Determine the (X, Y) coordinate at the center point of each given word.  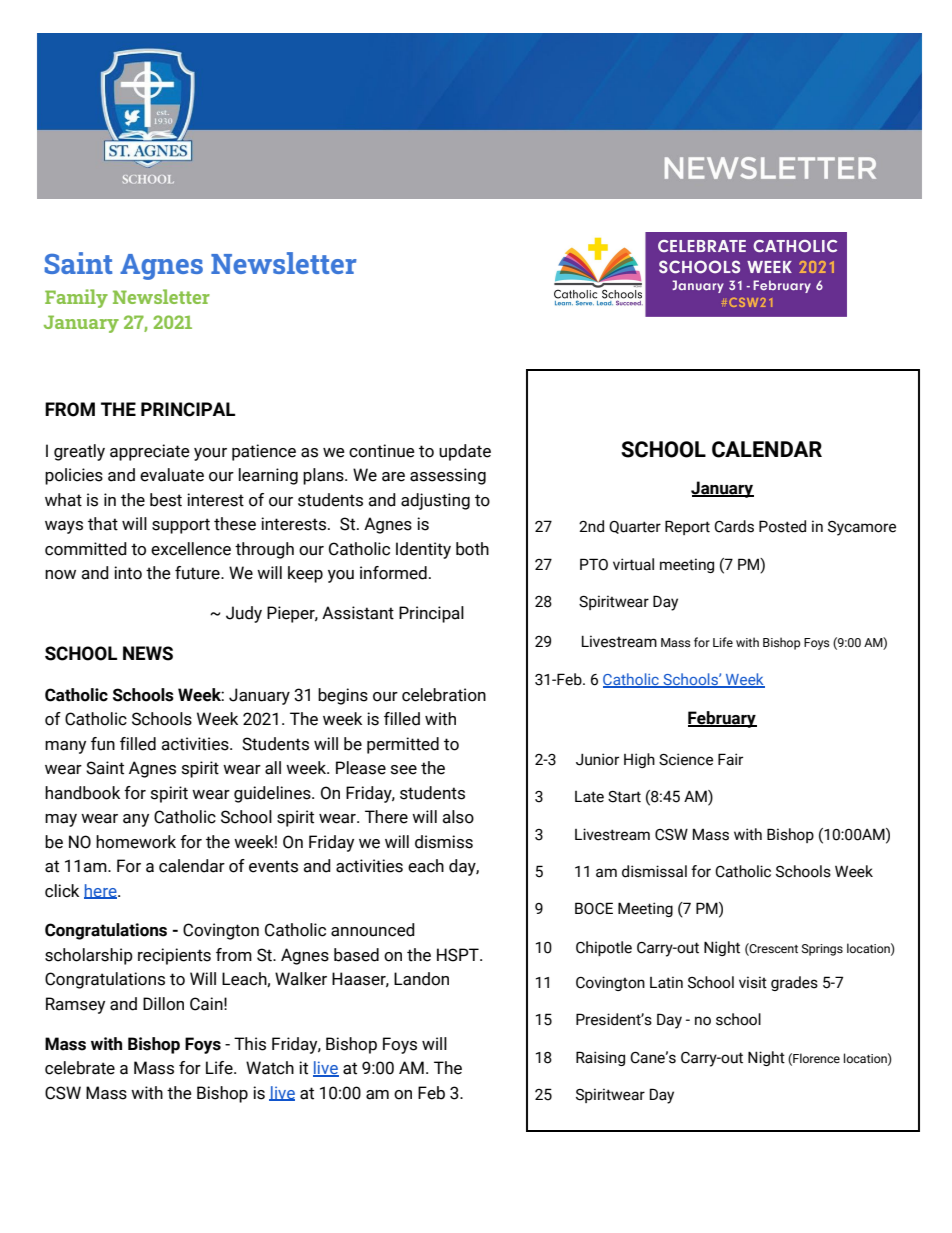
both (472, 549)
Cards (734, 526)
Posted (782, 526)
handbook (82, 793)
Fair (730, 759)
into (128, 573)
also (458, 817)
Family (76, 298)
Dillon (163, 1004)
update (465, 452)
